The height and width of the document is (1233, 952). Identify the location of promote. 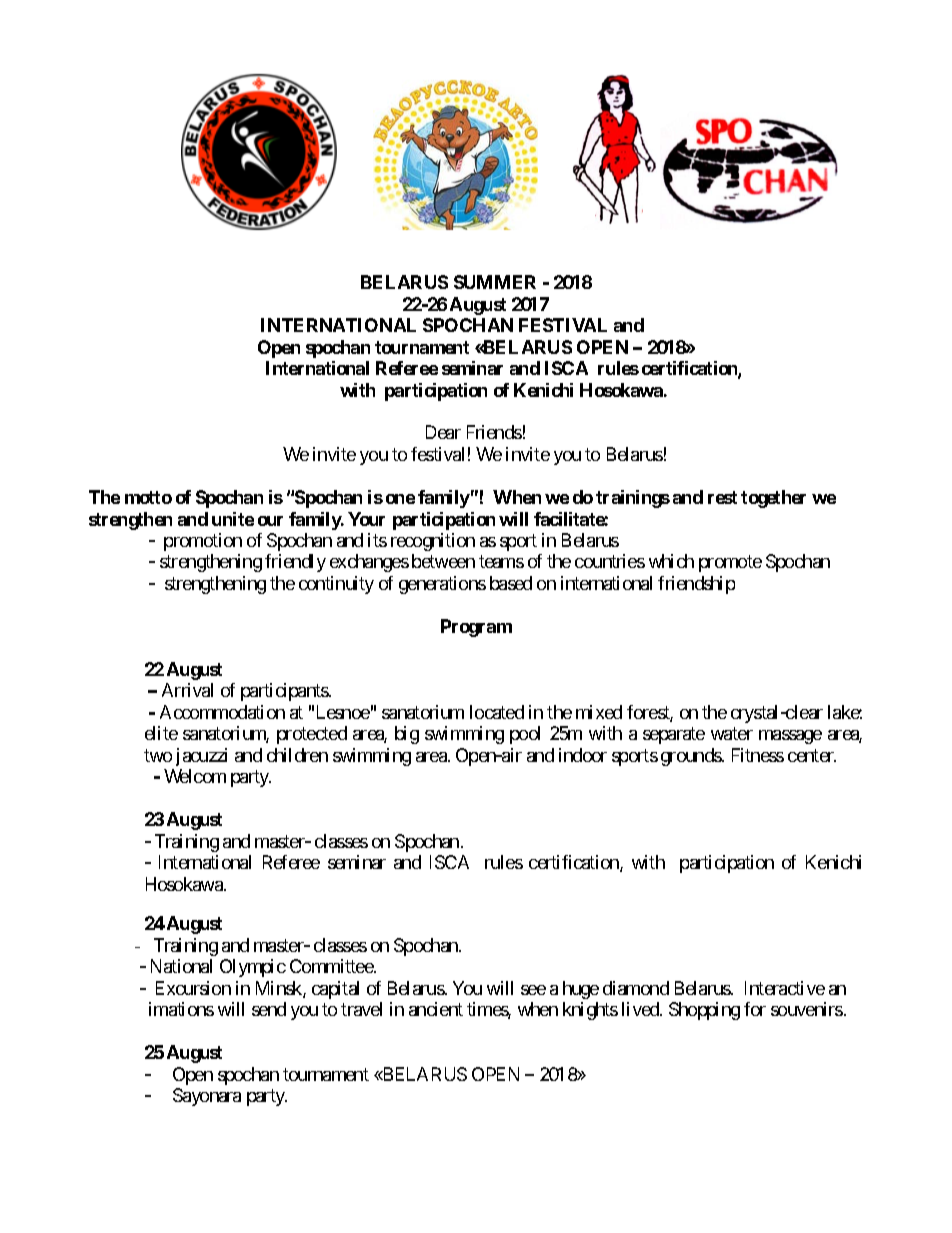
(730, 564).
